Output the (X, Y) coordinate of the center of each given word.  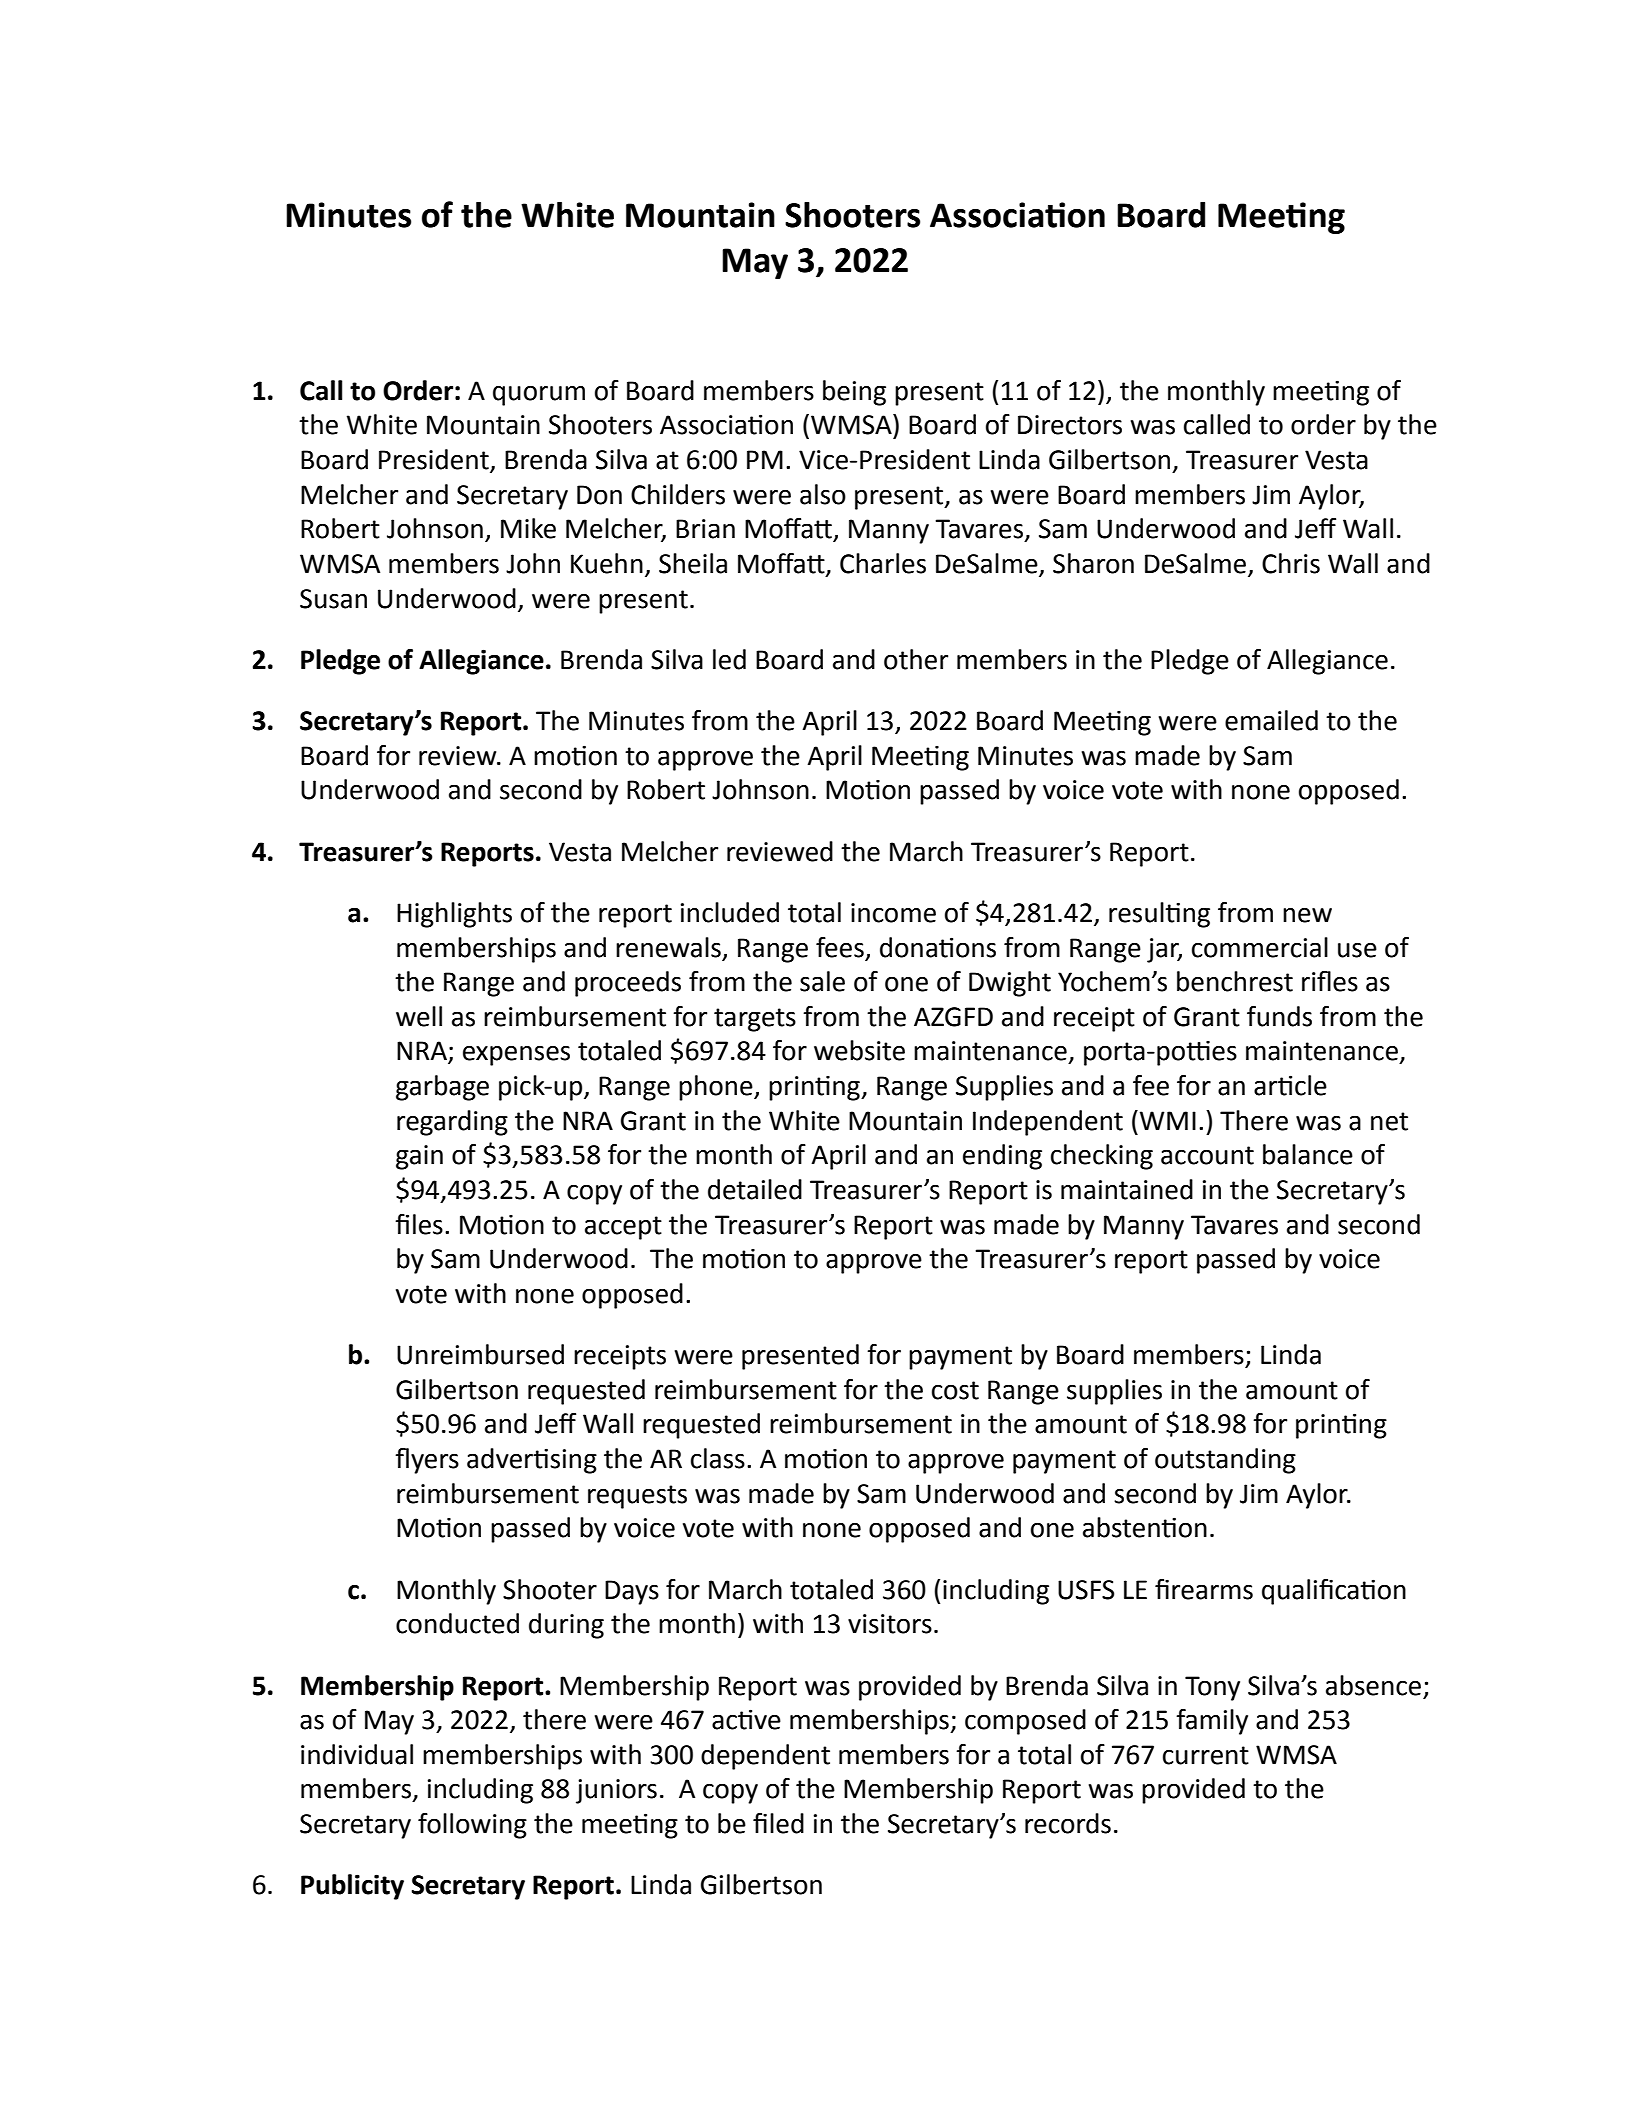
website (859, 1050)
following (472, 1826)
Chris (1291, 563)
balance (1308, 1154)
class (718, 1458)
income (893, 913)
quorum (539, 395)
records (1068, 1823)
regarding (452, 1123)
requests (637, 1497)
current (1206, 1755)
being (854, 393)
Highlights (454, 915)
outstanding (1225, 1461)
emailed (1271, 720)
